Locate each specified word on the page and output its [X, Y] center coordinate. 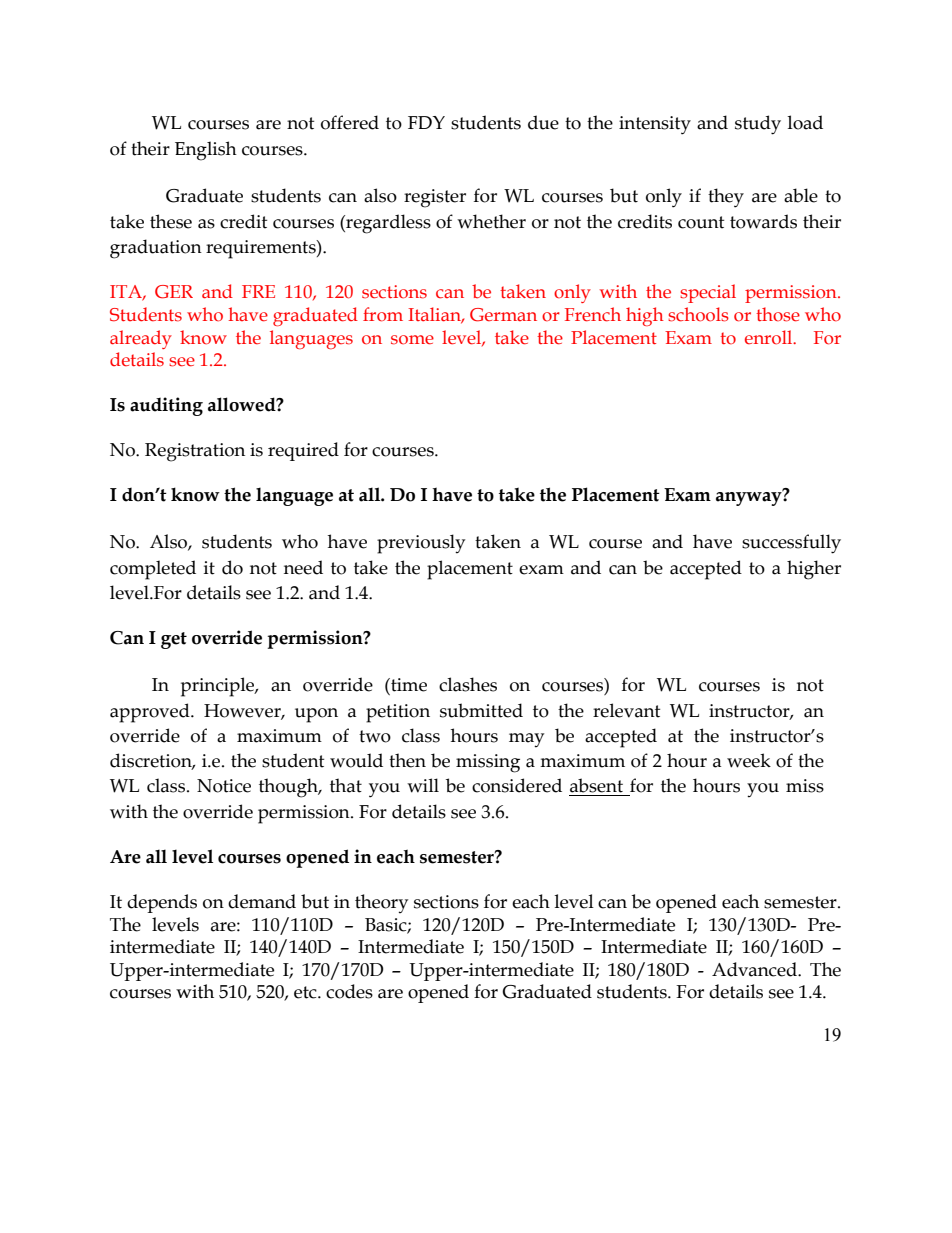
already [141, 339]
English [206, 151]
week [749, 760]
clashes [468, 684]
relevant [626, 710]
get [174, 640]
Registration [195, 452]
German [503, 315]
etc [306, 992]
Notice [224, 786]
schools [698, 314]
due [543, 122]
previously [421, 544]
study [758, 125]
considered [517, 785]
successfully [791, 544]
